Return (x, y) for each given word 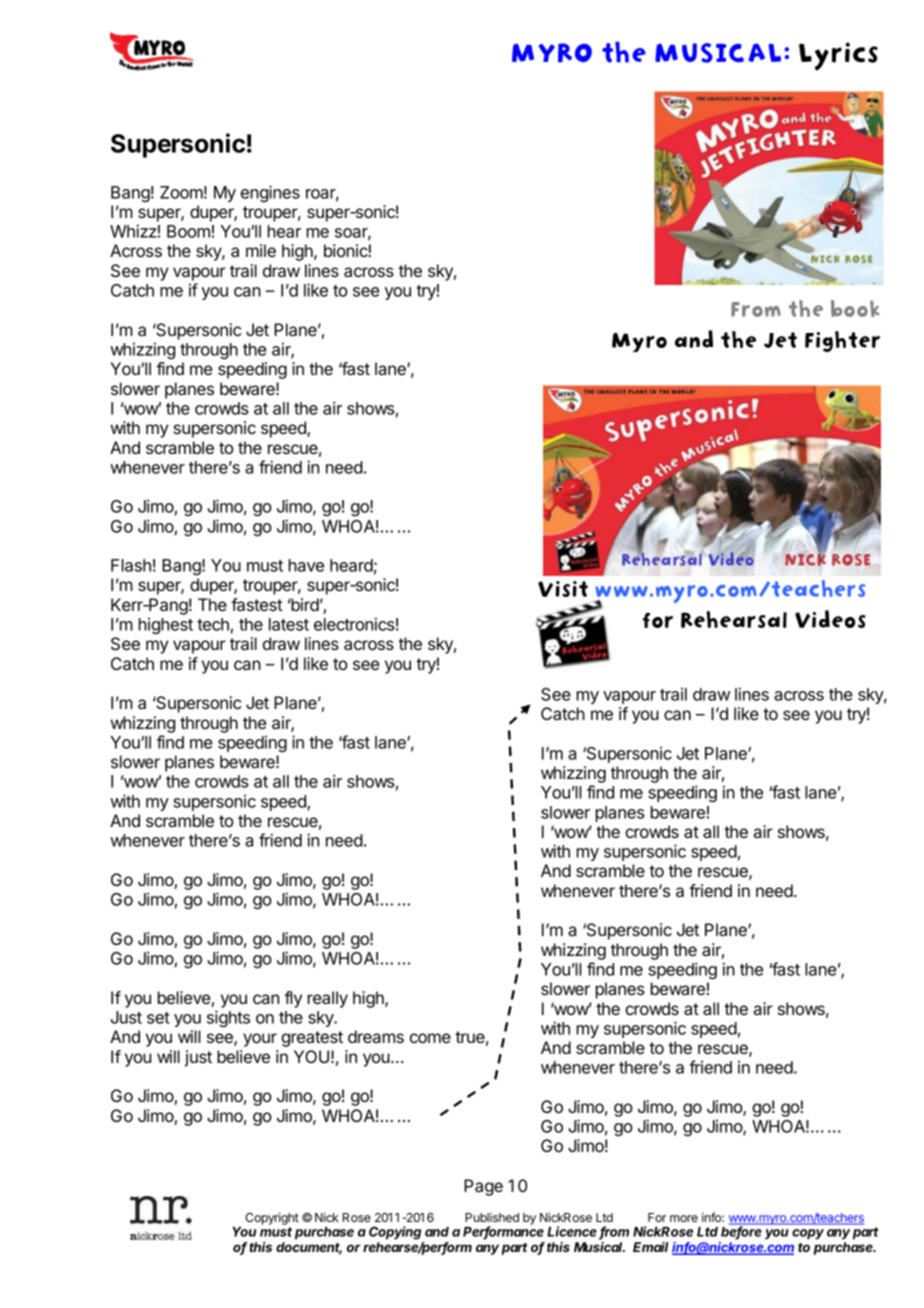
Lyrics (838, 56)
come (430, 1038)
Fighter (842, 341)
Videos (830, 619)
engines (270, 193)
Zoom (181, 192)
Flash (131, 565)
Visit (563, 589)
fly (293, 999)
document (309, 1248)
